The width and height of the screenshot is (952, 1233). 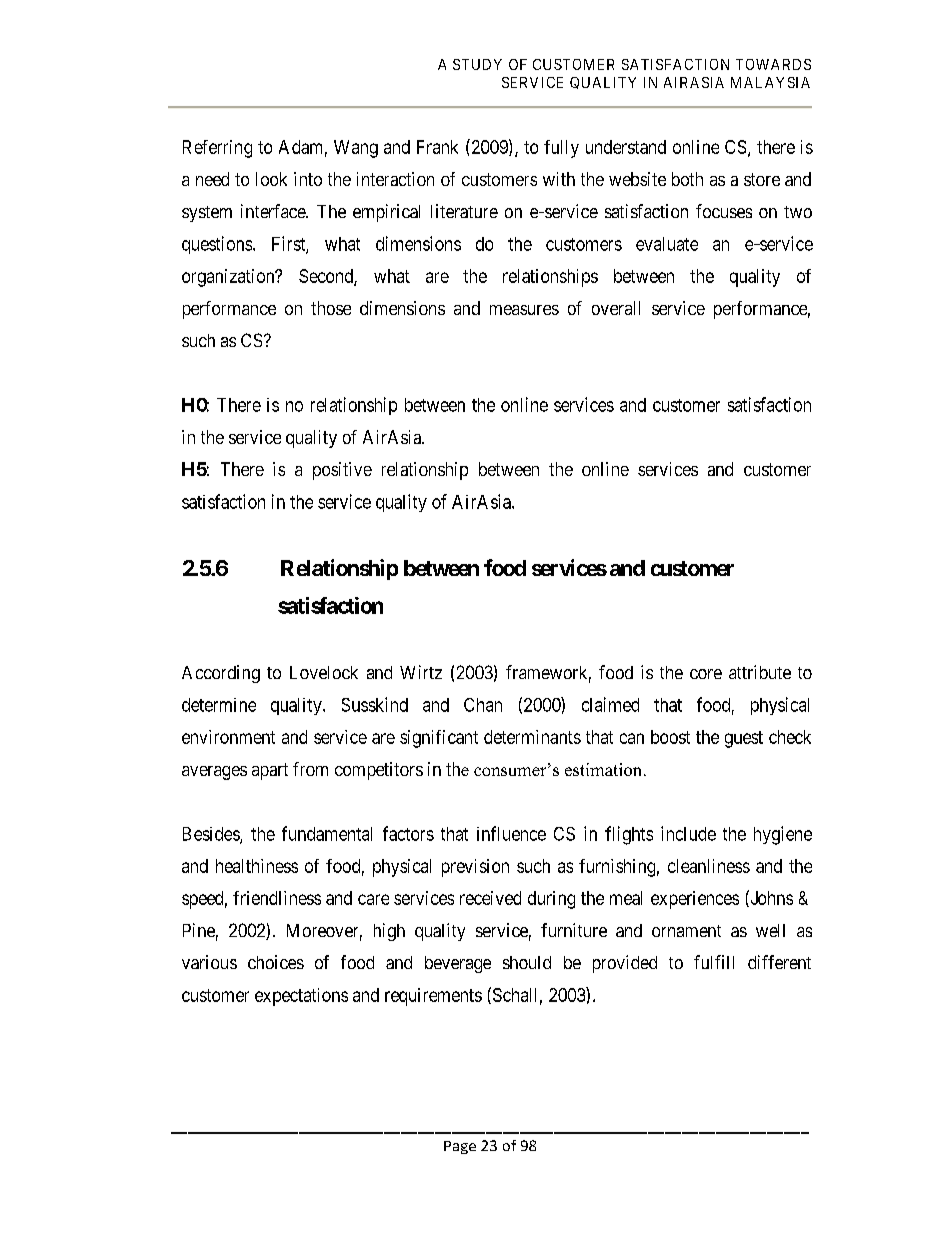 What do you see at coordinates (706, 674) in the screenshot?
I see `core` at bounding box center [706, 674].
